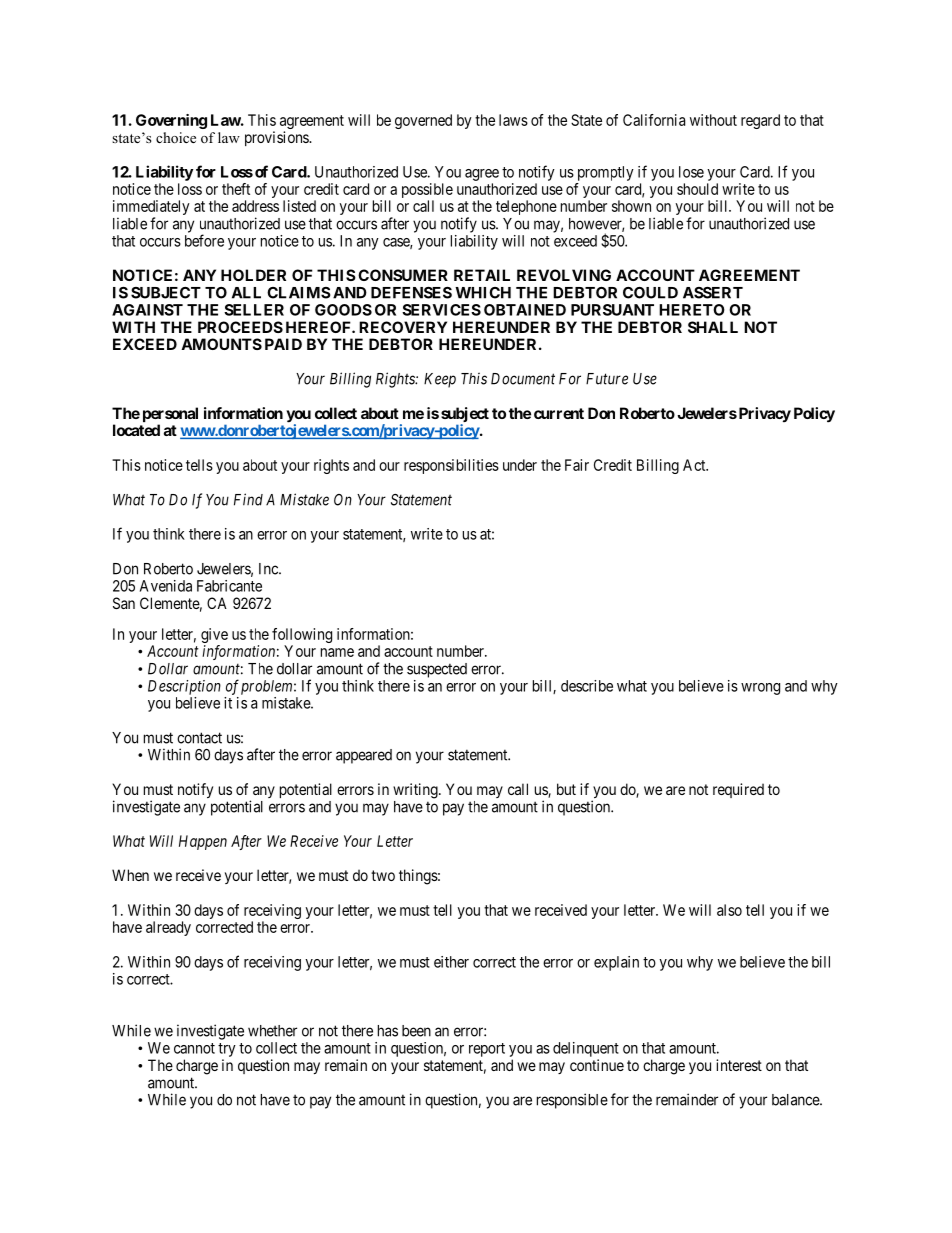  Describe the element at coordinates (437, 670) in the page. I see `suspected` at that location.
